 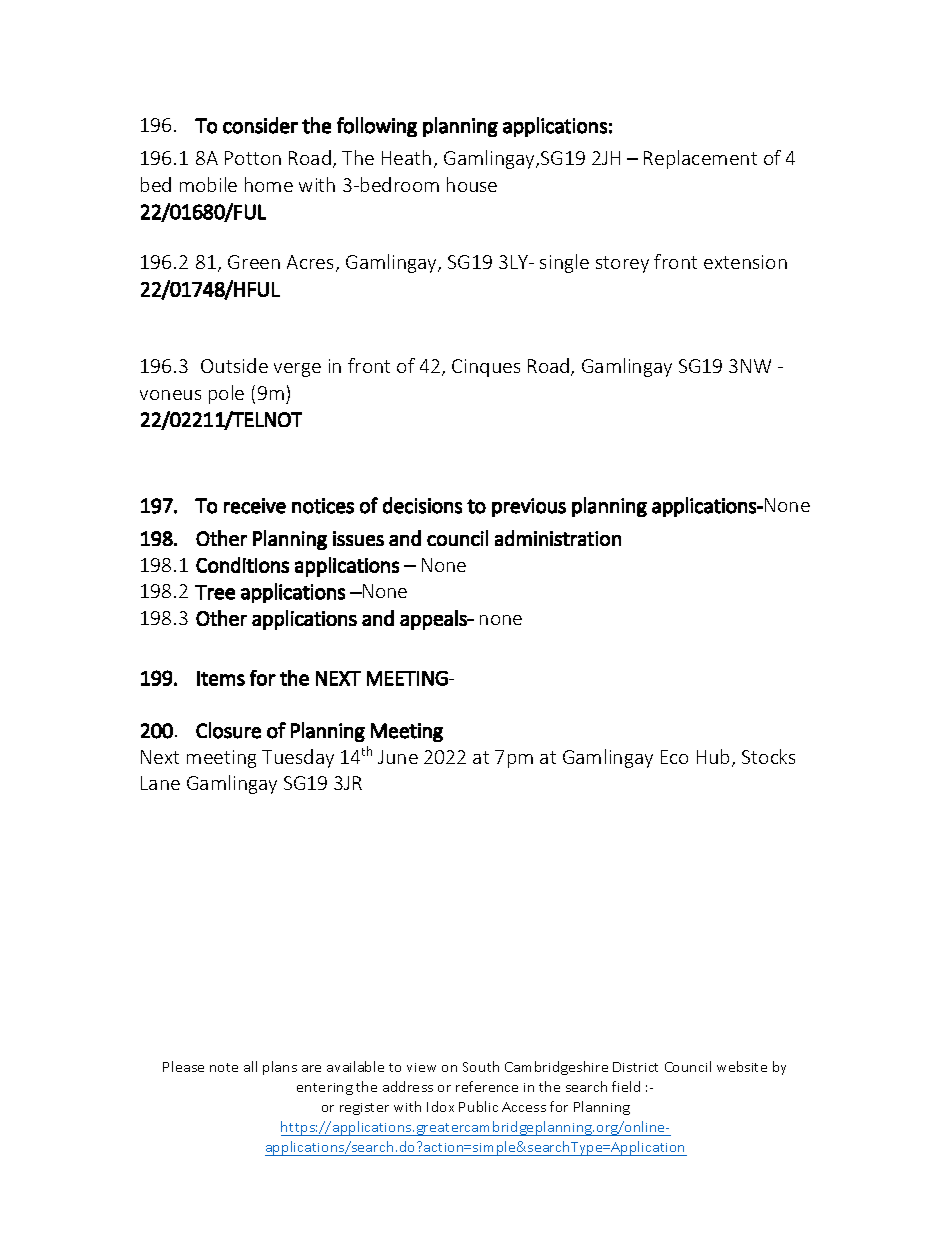 I want to click on house, so click(x=472, y=184).
